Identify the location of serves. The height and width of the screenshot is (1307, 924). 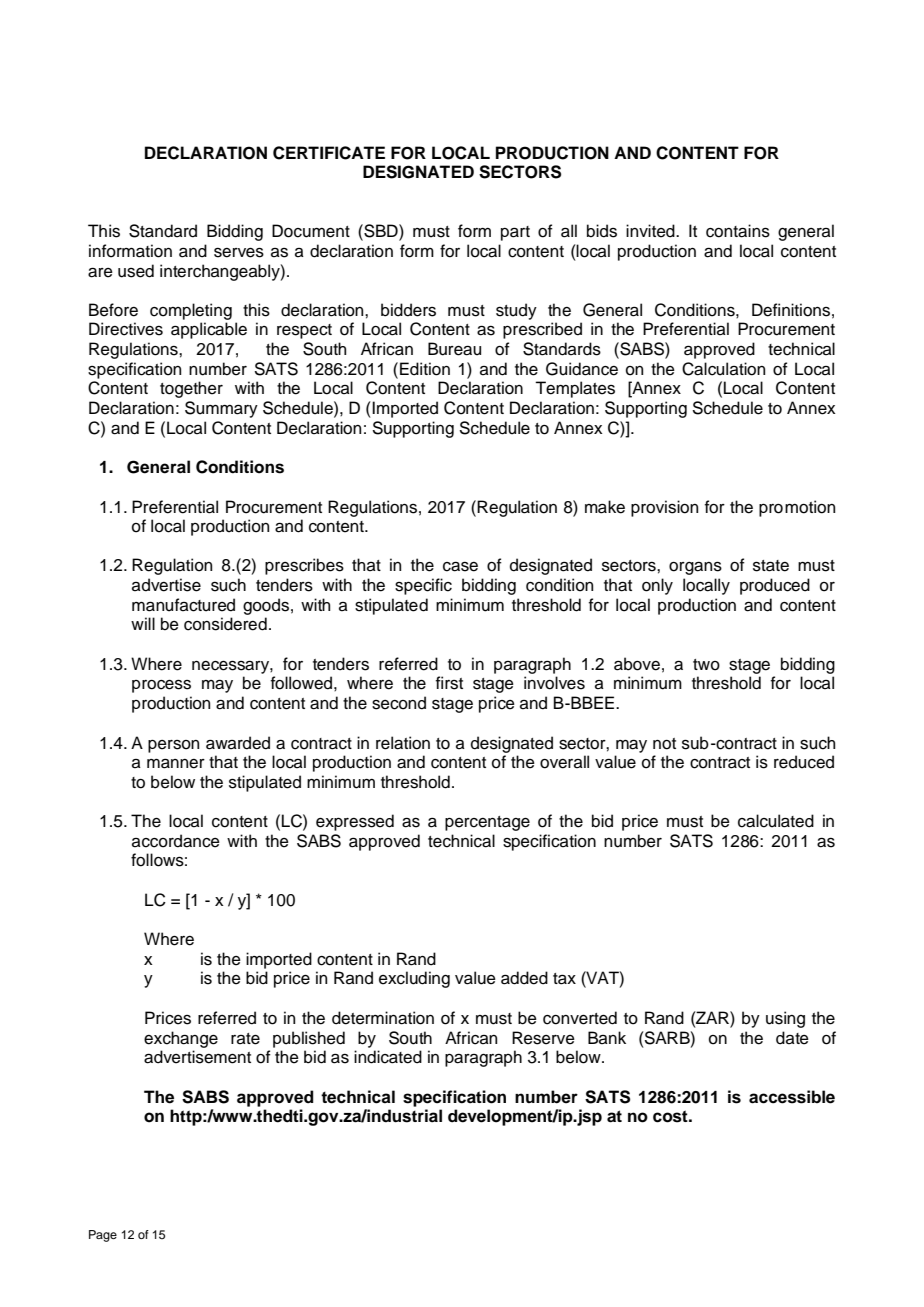
(239, 252).
